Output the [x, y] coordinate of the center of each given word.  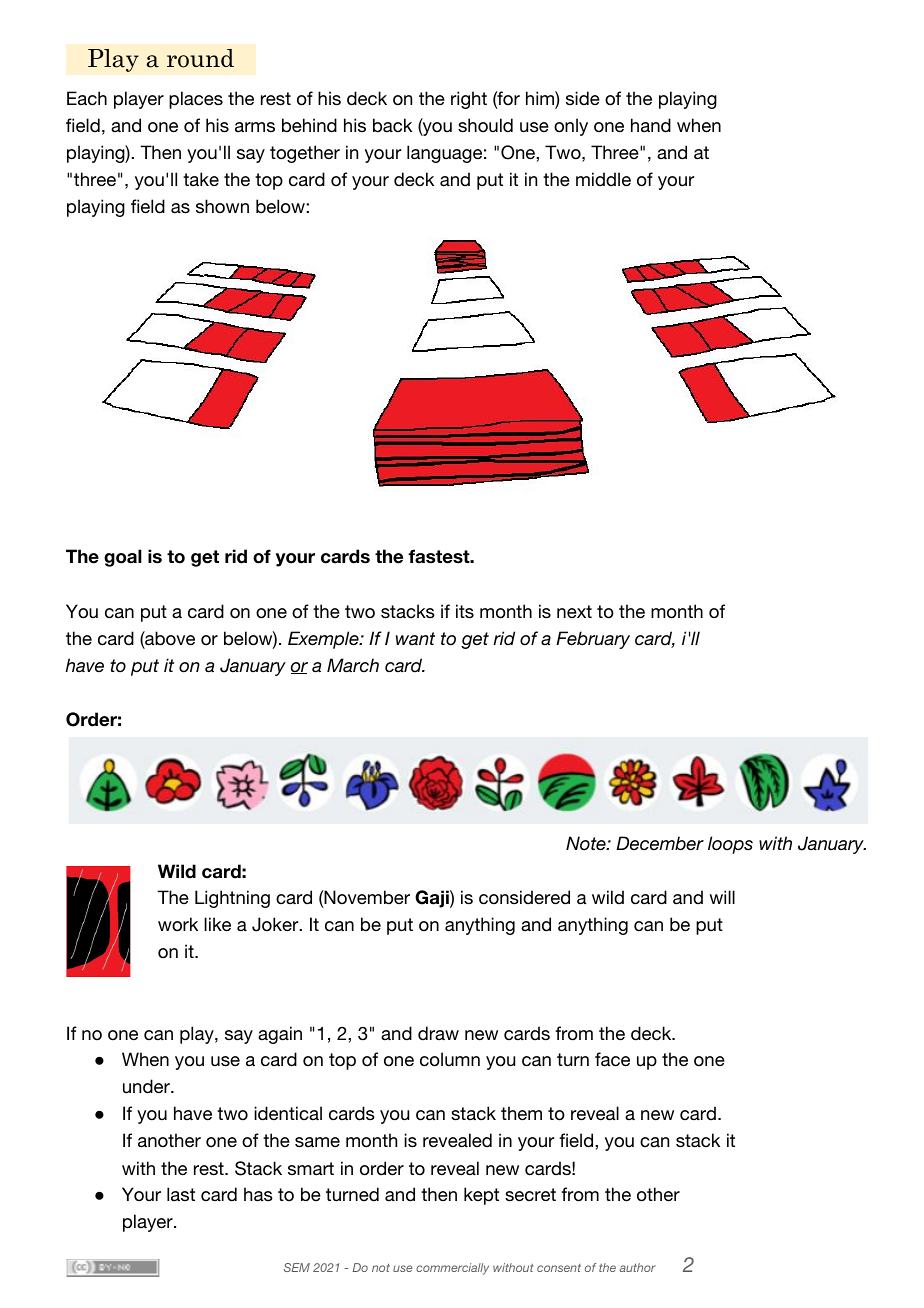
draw [438, 1033]
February [593, 640]
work [178, 924]
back [392, 125]
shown [222, 206]
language [444, 154]
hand [651, 125]
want [415, 639]
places [196, 100]
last [181, 1194]
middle [603, 179]
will [722, 897]
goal [123, 558]
